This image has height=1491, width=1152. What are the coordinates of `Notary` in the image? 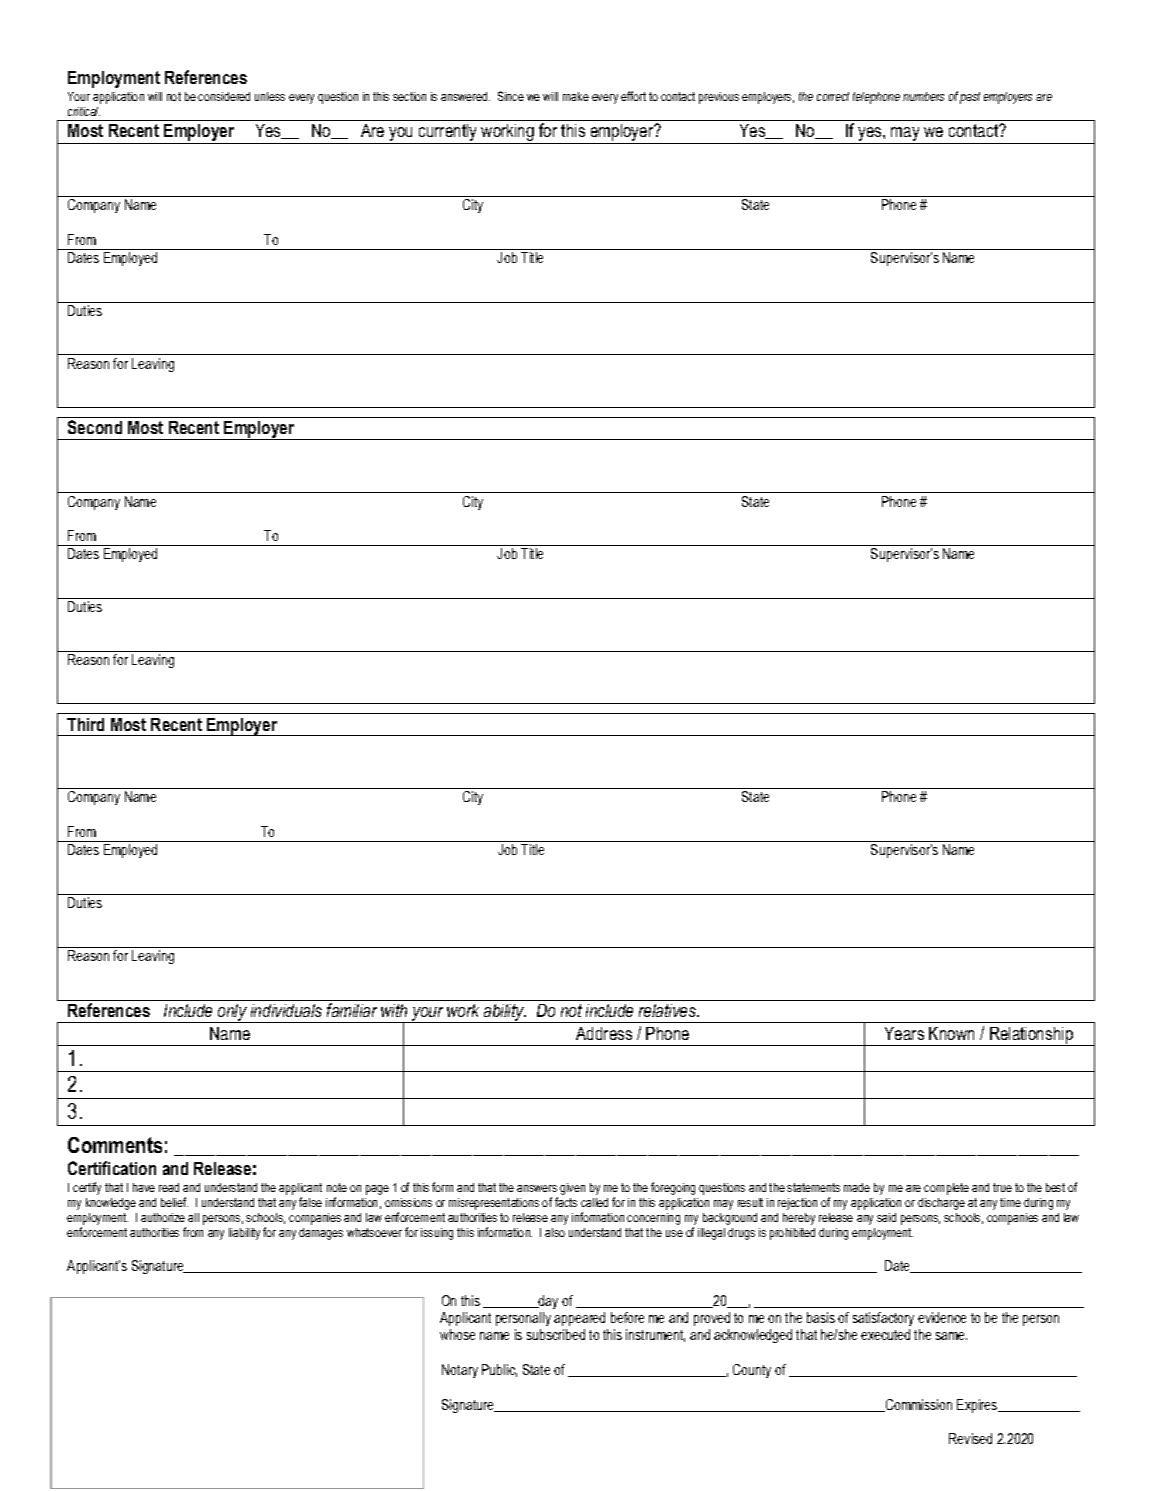 It's located at (460, 1371).
